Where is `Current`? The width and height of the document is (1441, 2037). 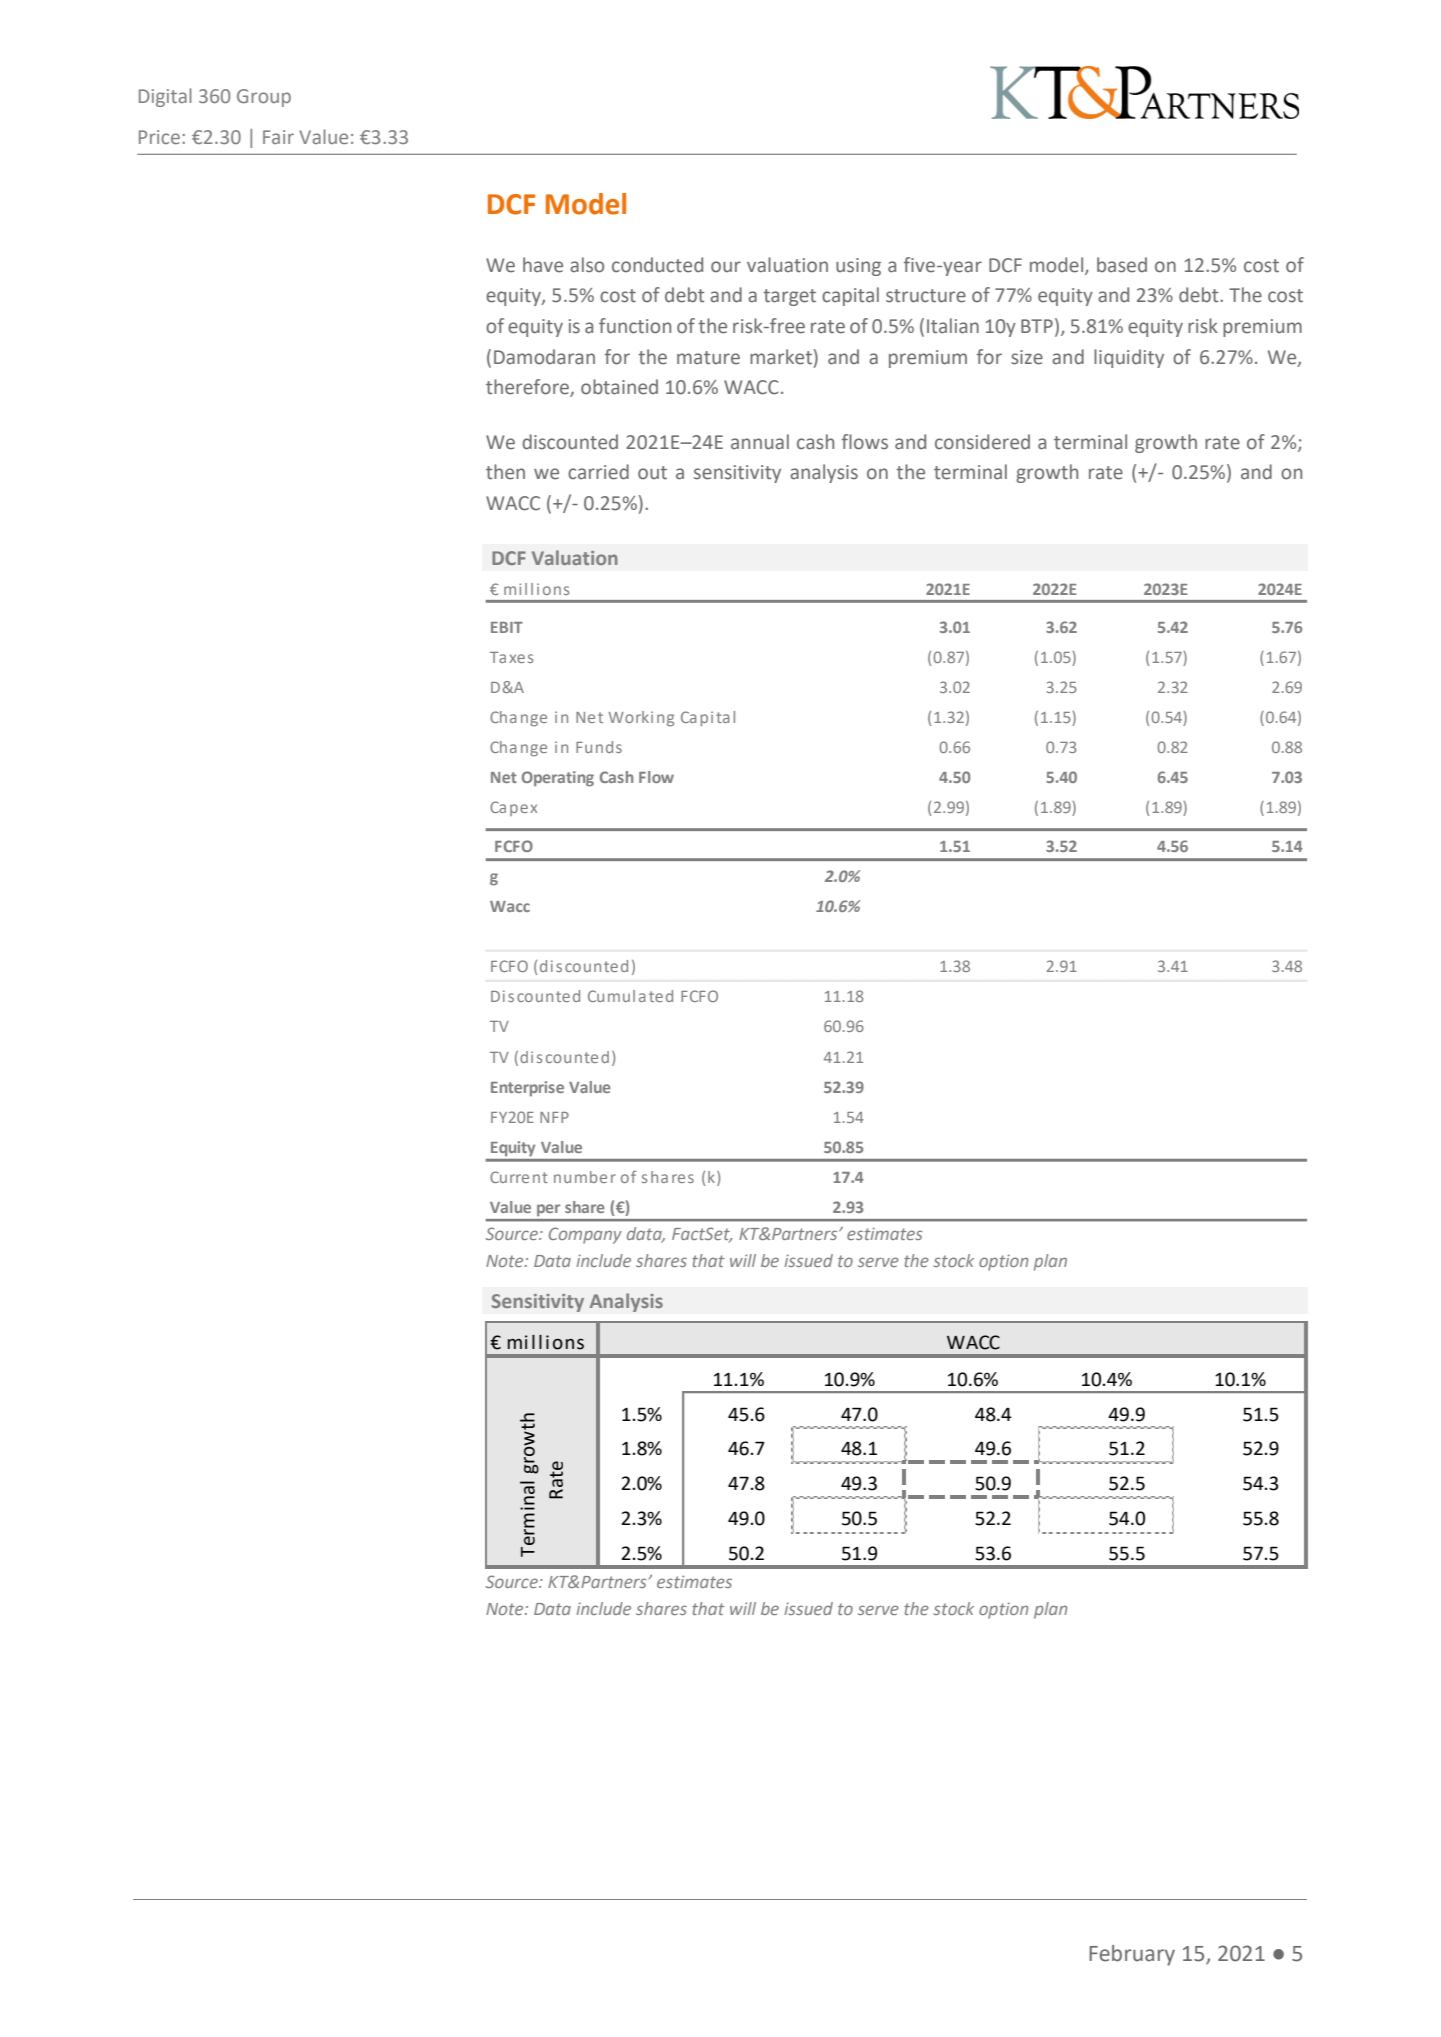 Current is located at coordinates (519, 1177).
